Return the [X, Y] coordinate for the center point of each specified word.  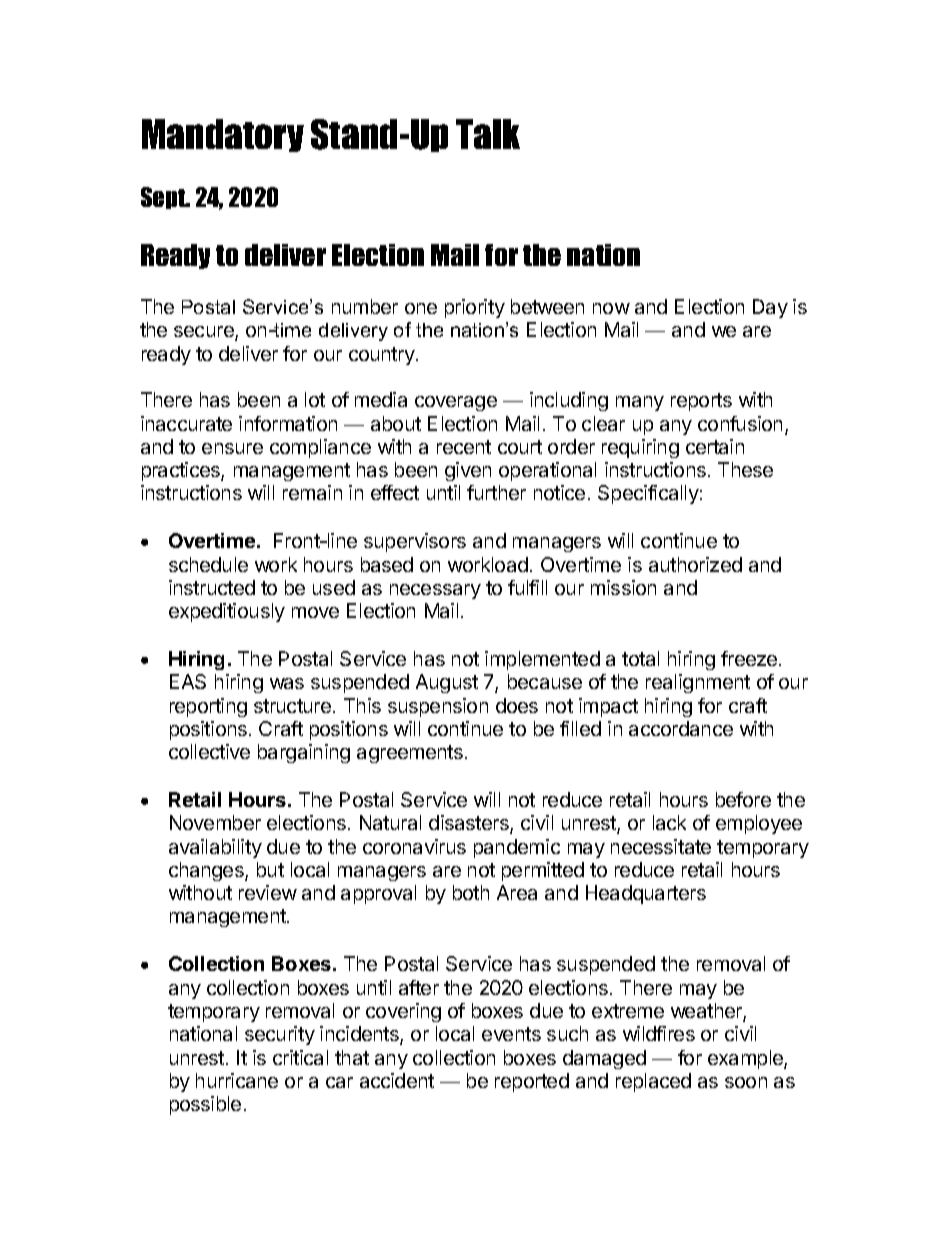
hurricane [237, 1080]
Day [770, 308]
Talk [488, 134]
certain [715, 446]
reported [532, 1082]
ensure [232, 448]
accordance [681, 728]
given [468, 471]
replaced [653, 1082]
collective [209, 751]
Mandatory [223, 135]
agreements [410, 754]
